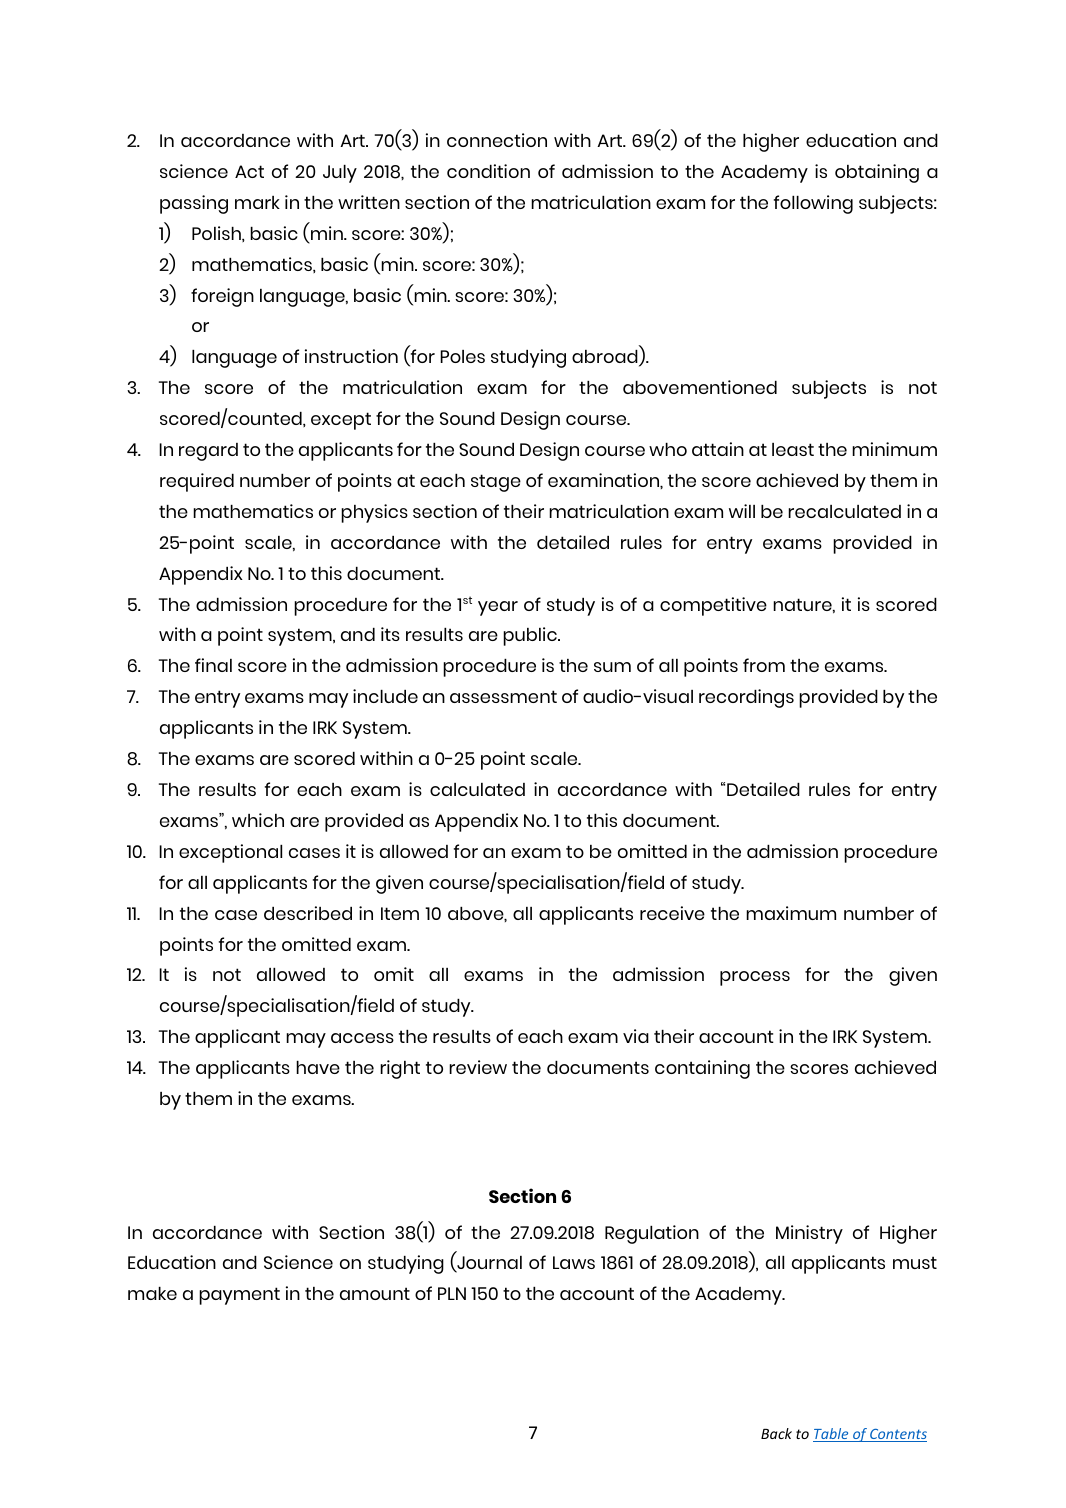 The width and height of the page is (1066, 1508). Describe the element at coordinates (496, 483) in the page. I see `stage` at that location.
